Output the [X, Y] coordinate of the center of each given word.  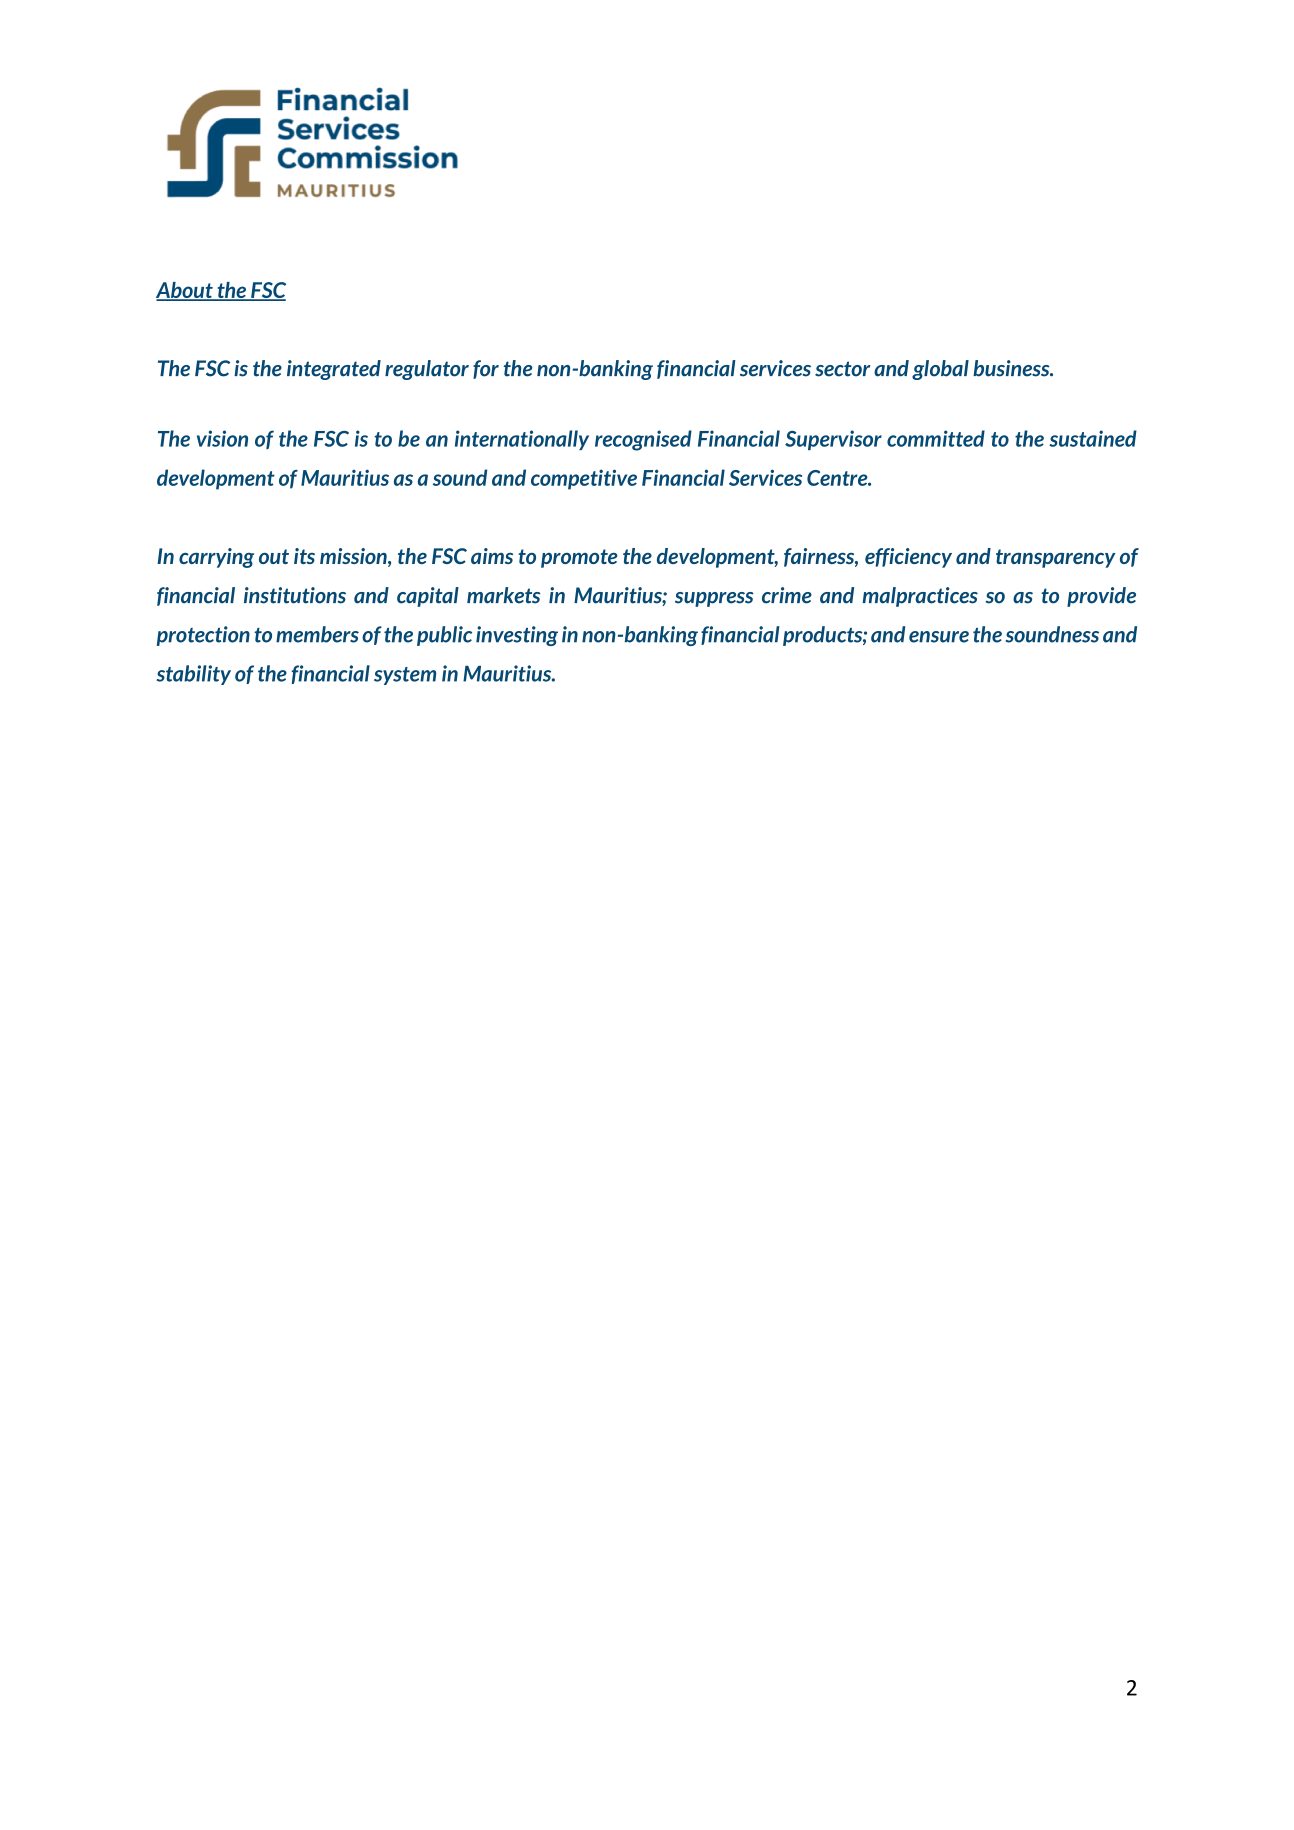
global [940, 370]
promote [579, 558]
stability [194, 675]
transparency [1056, 558]
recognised [643, 440]
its [304, 556]
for [486, 369]
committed [936, 438]
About [185, 291]
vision [222, 438]
